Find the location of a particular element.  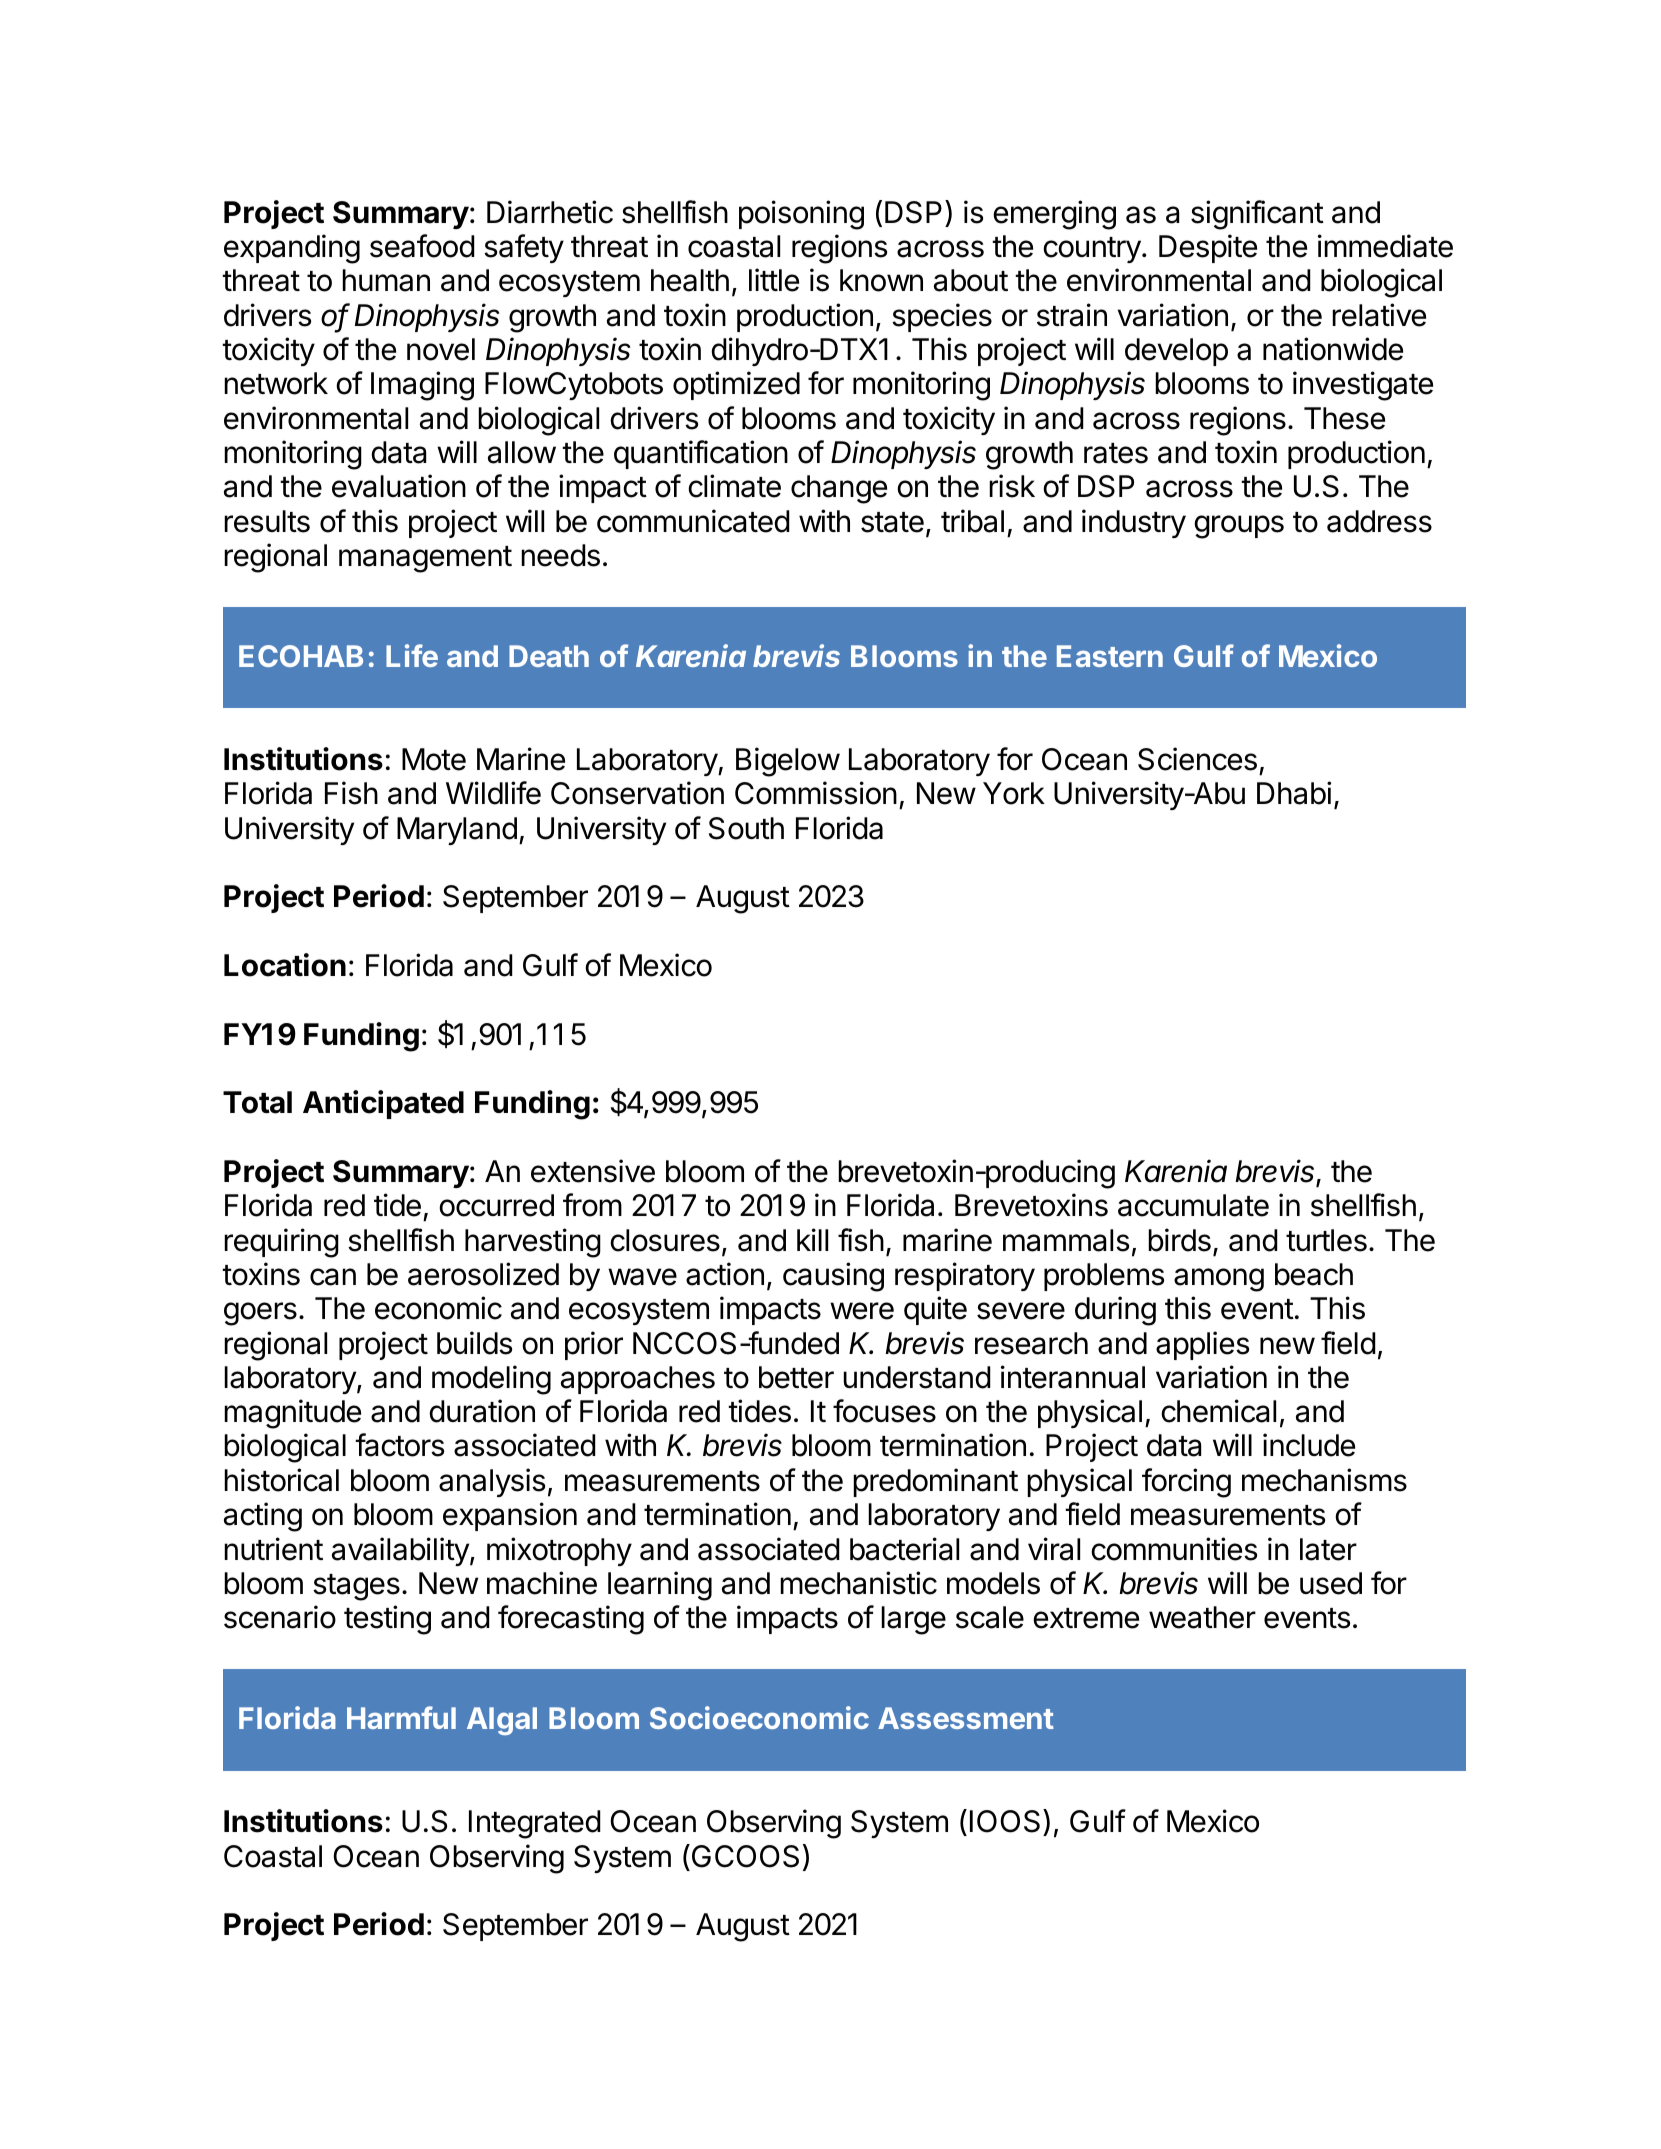

human is located at coordinates (386, 280).
